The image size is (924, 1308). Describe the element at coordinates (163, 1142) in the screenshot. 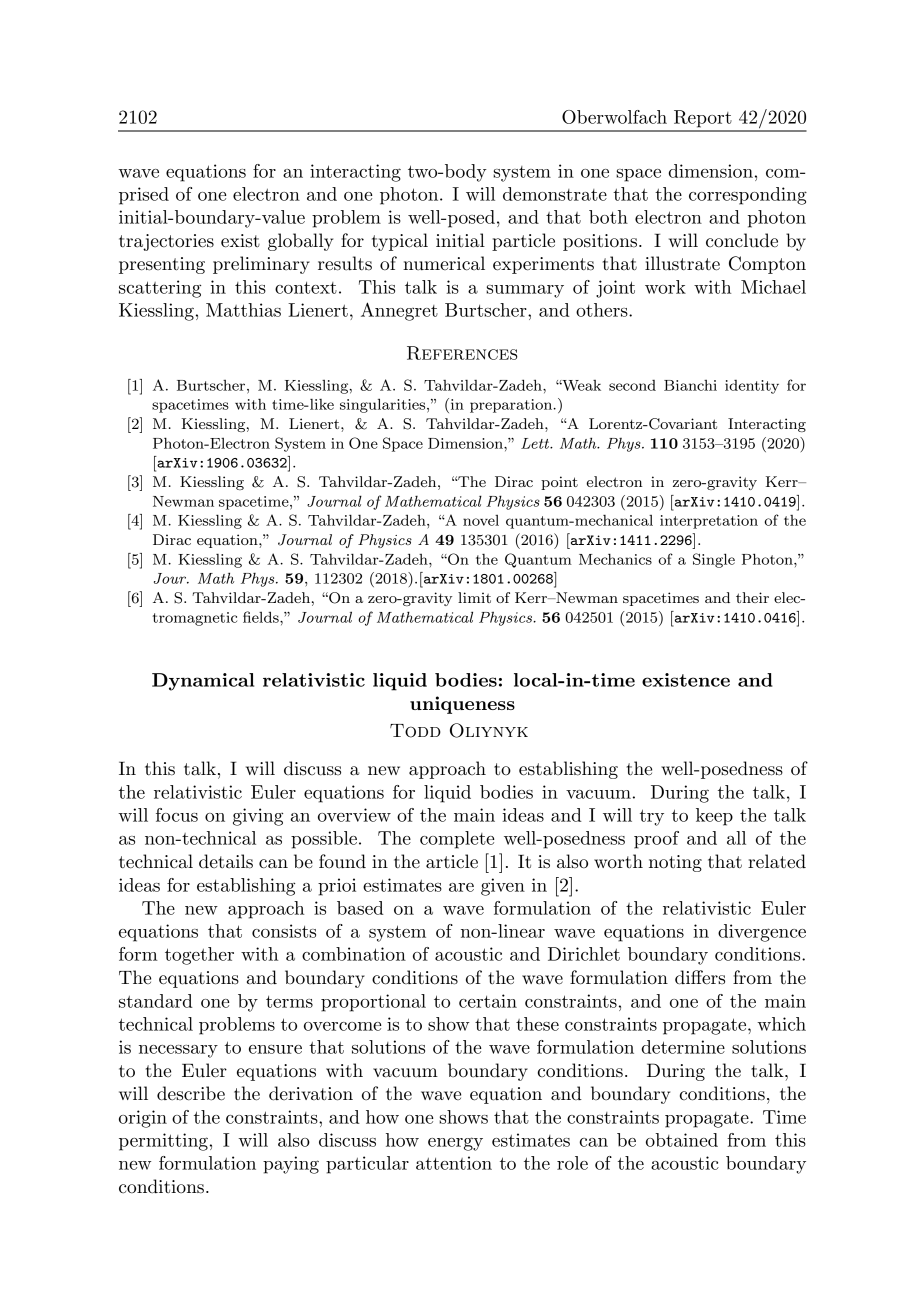

I see `permitting` at that location.
